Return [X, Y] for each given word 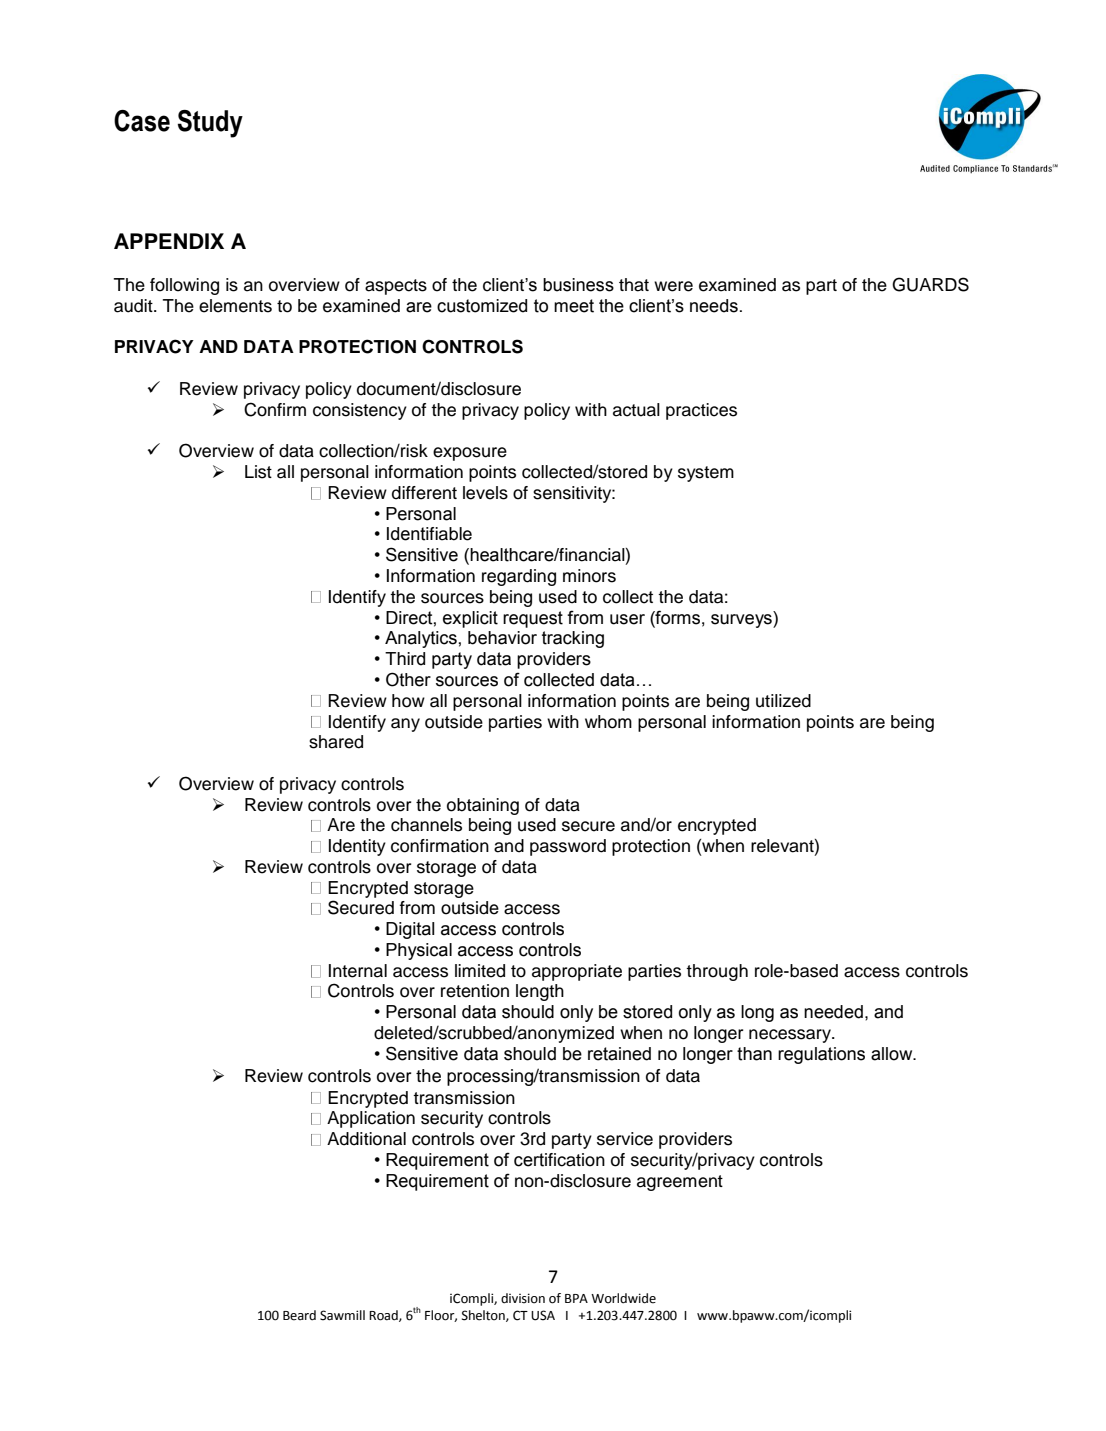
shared [336, 742]
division [523, 1298]
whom [608, 722]
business [578, 285]
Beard [299, 1315]
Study [210, 124]
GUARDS [930, 284]
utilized [783, 701]
